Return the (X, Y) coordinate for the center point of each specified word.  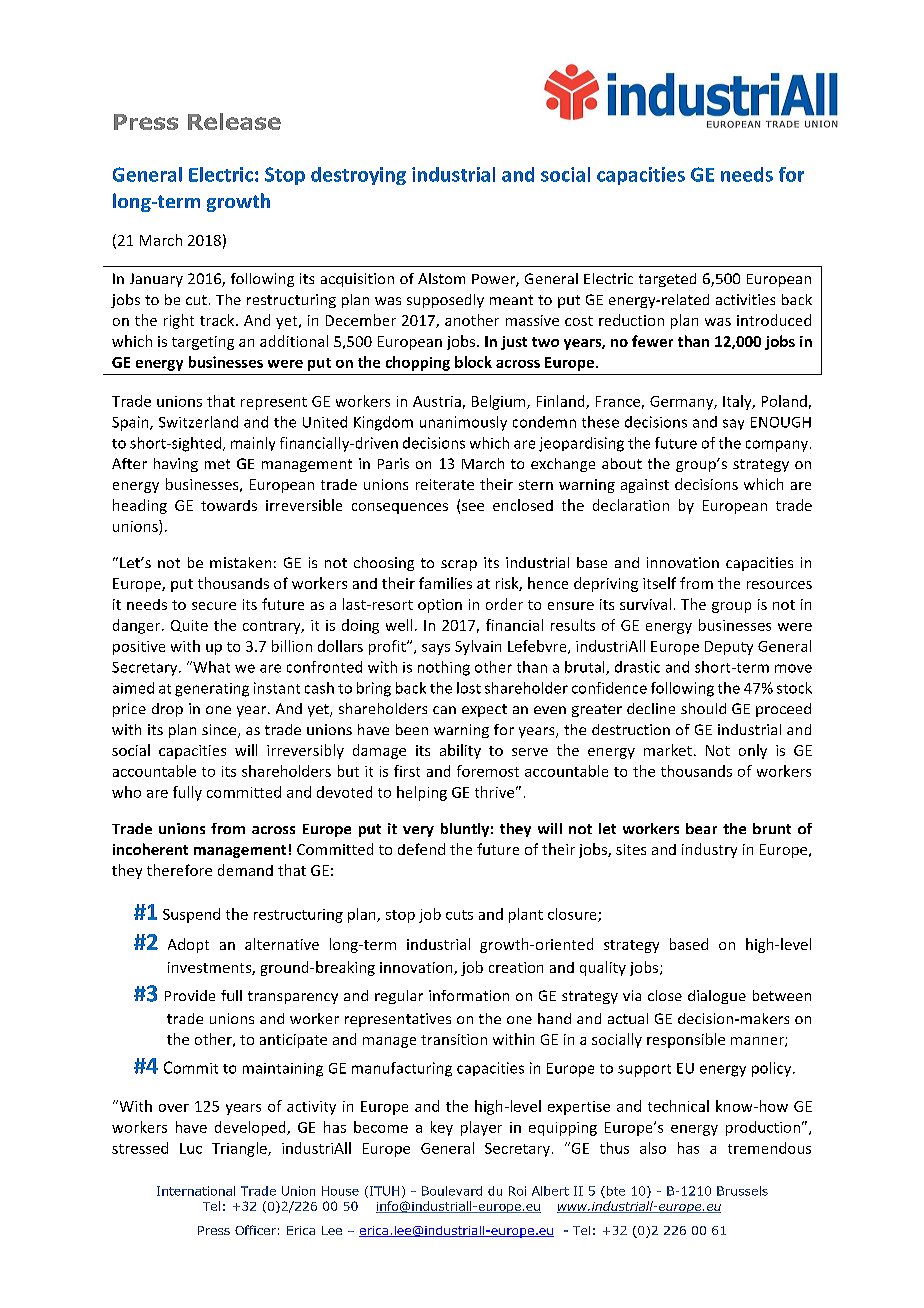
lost (469, 688)
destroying (358, 176)
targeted (667, 280)
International (196, 1191)
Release (234, 121)
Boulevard (452, 1191)
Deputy (729, 648)
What (210, 667)
